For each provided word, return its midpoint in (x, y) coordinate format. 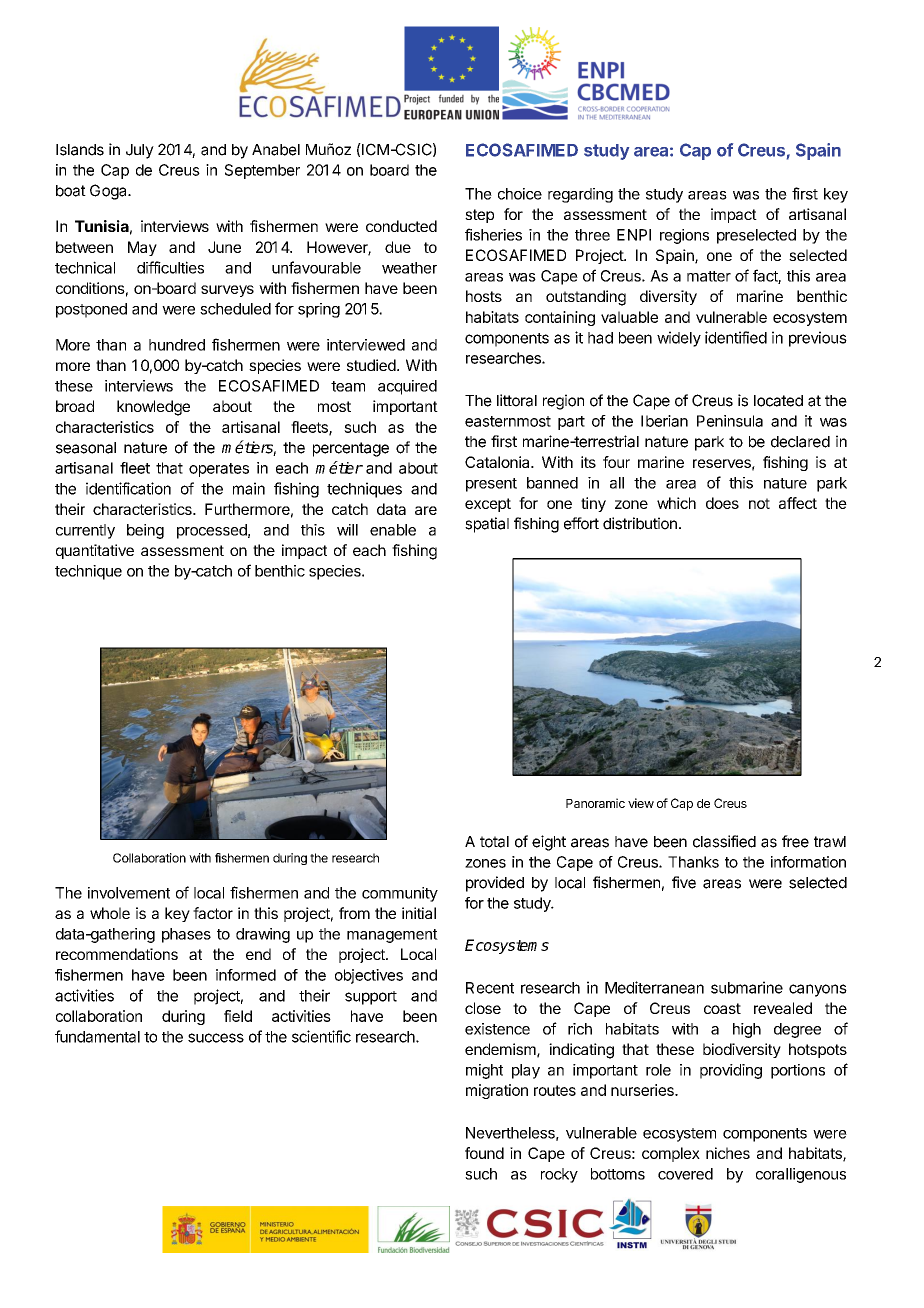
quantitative (95, 551)
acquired (407, 387)
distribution (640, 523)
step (479, 216)
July (140, 151)
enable (393, 530)
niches (728, 1153)
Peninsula (730, 421)
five (684, 882)
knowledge (153, 408)
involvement (129, 893)
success (216, 1038)
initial (419, 913)
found (484, 1153)
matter (709, 276)
